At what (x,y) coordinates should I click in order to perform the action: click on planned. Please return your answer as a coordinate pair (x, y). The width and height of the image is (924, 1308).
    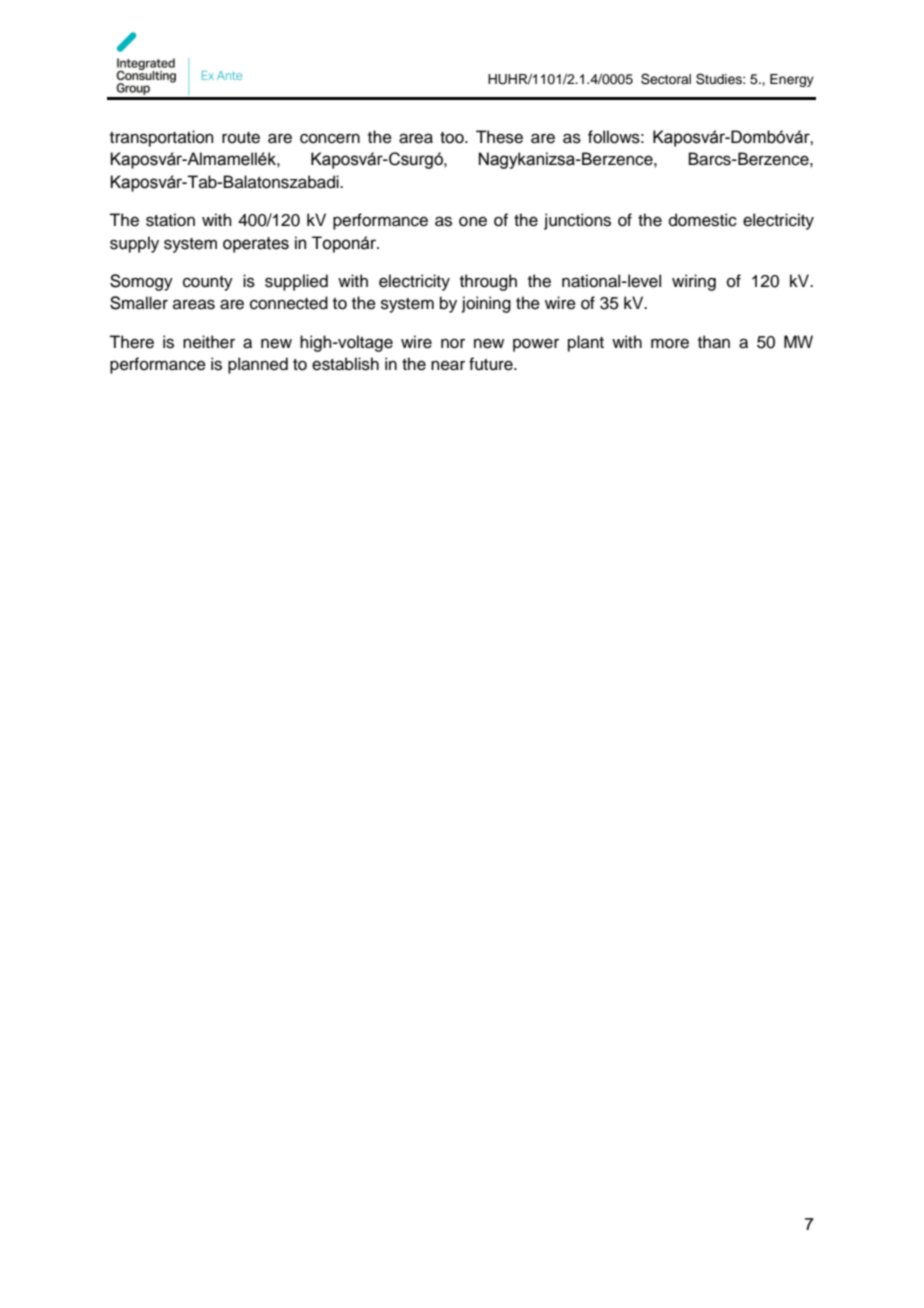
    Looking at the image, I should click on (258, 365).
